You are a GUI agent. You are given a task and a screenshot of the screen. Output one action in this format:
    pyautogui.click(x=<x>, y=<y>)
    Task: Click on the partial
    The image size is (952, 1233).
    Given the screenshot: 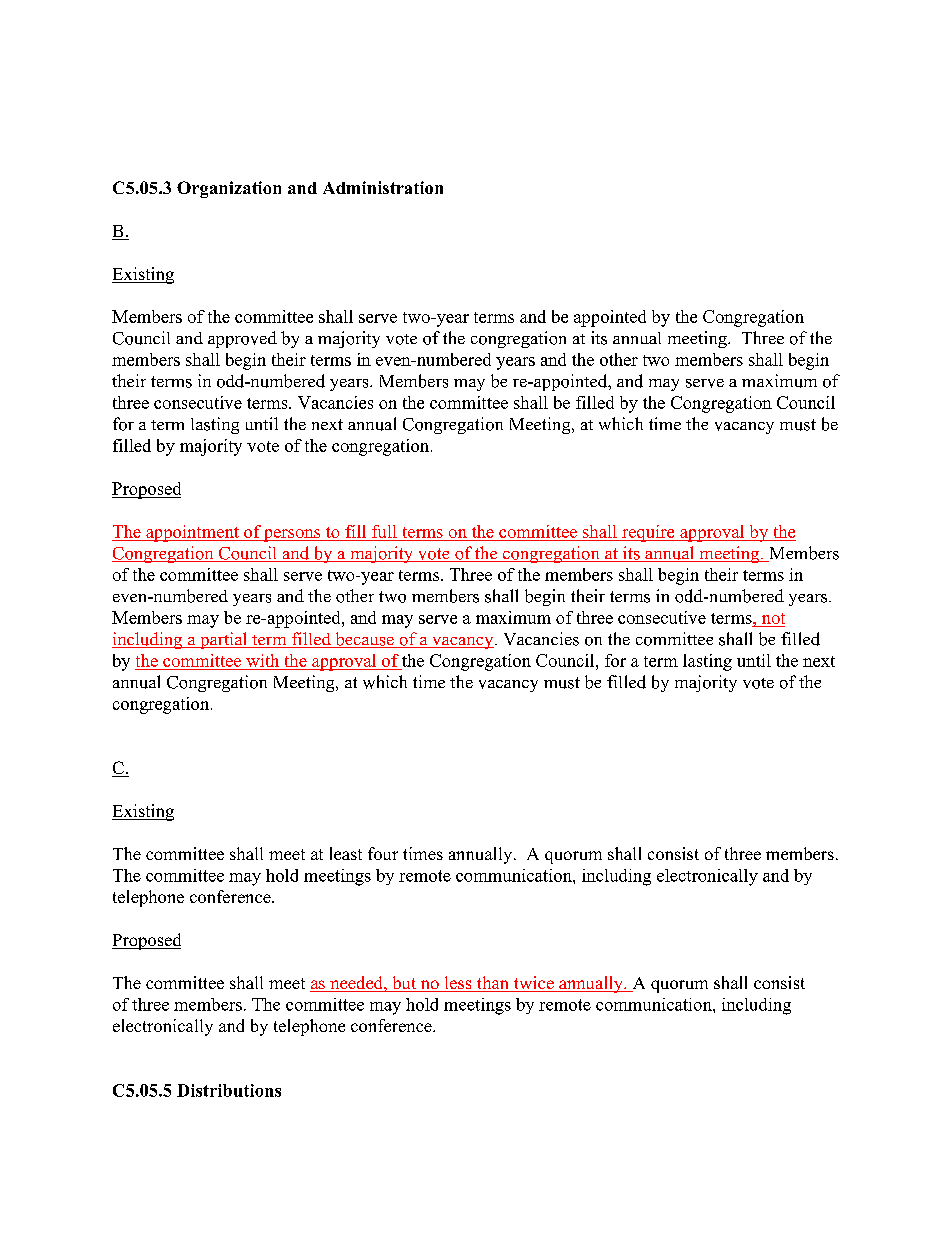 What is the action you would take?
    pyautogui.click(x=224, y=640)
